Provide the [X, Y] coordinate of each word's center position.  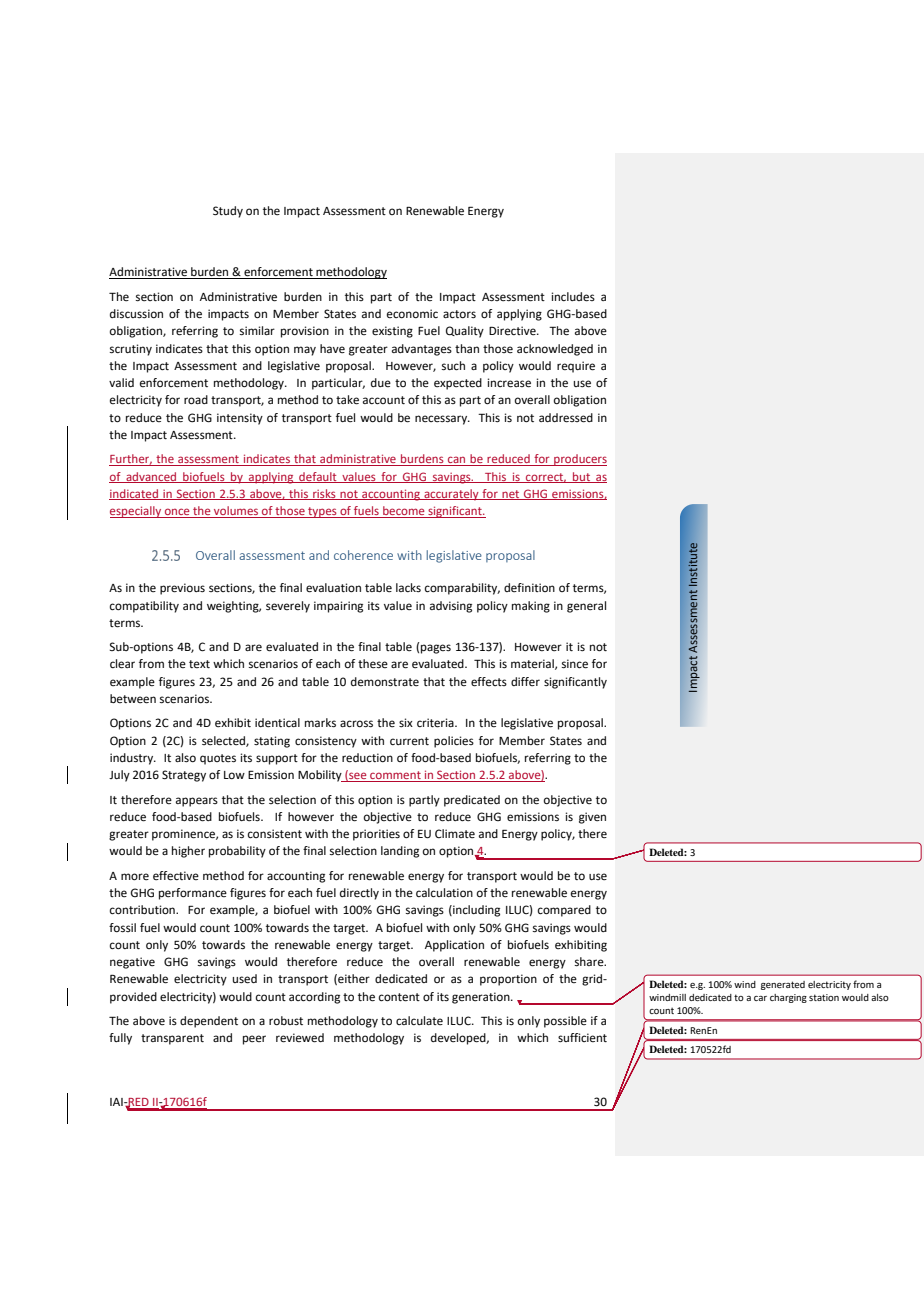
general [586, 607]
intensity [240, 419]
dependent [209, 1022]
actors [459, 314]
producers [579, 460]
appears [197, 802]
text [199, 664]
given [592, 818]
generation [482, 998]
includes [573, 297]
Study [228, 212]
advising [451, 607]
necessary [442, 420]
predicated [472, 801]
